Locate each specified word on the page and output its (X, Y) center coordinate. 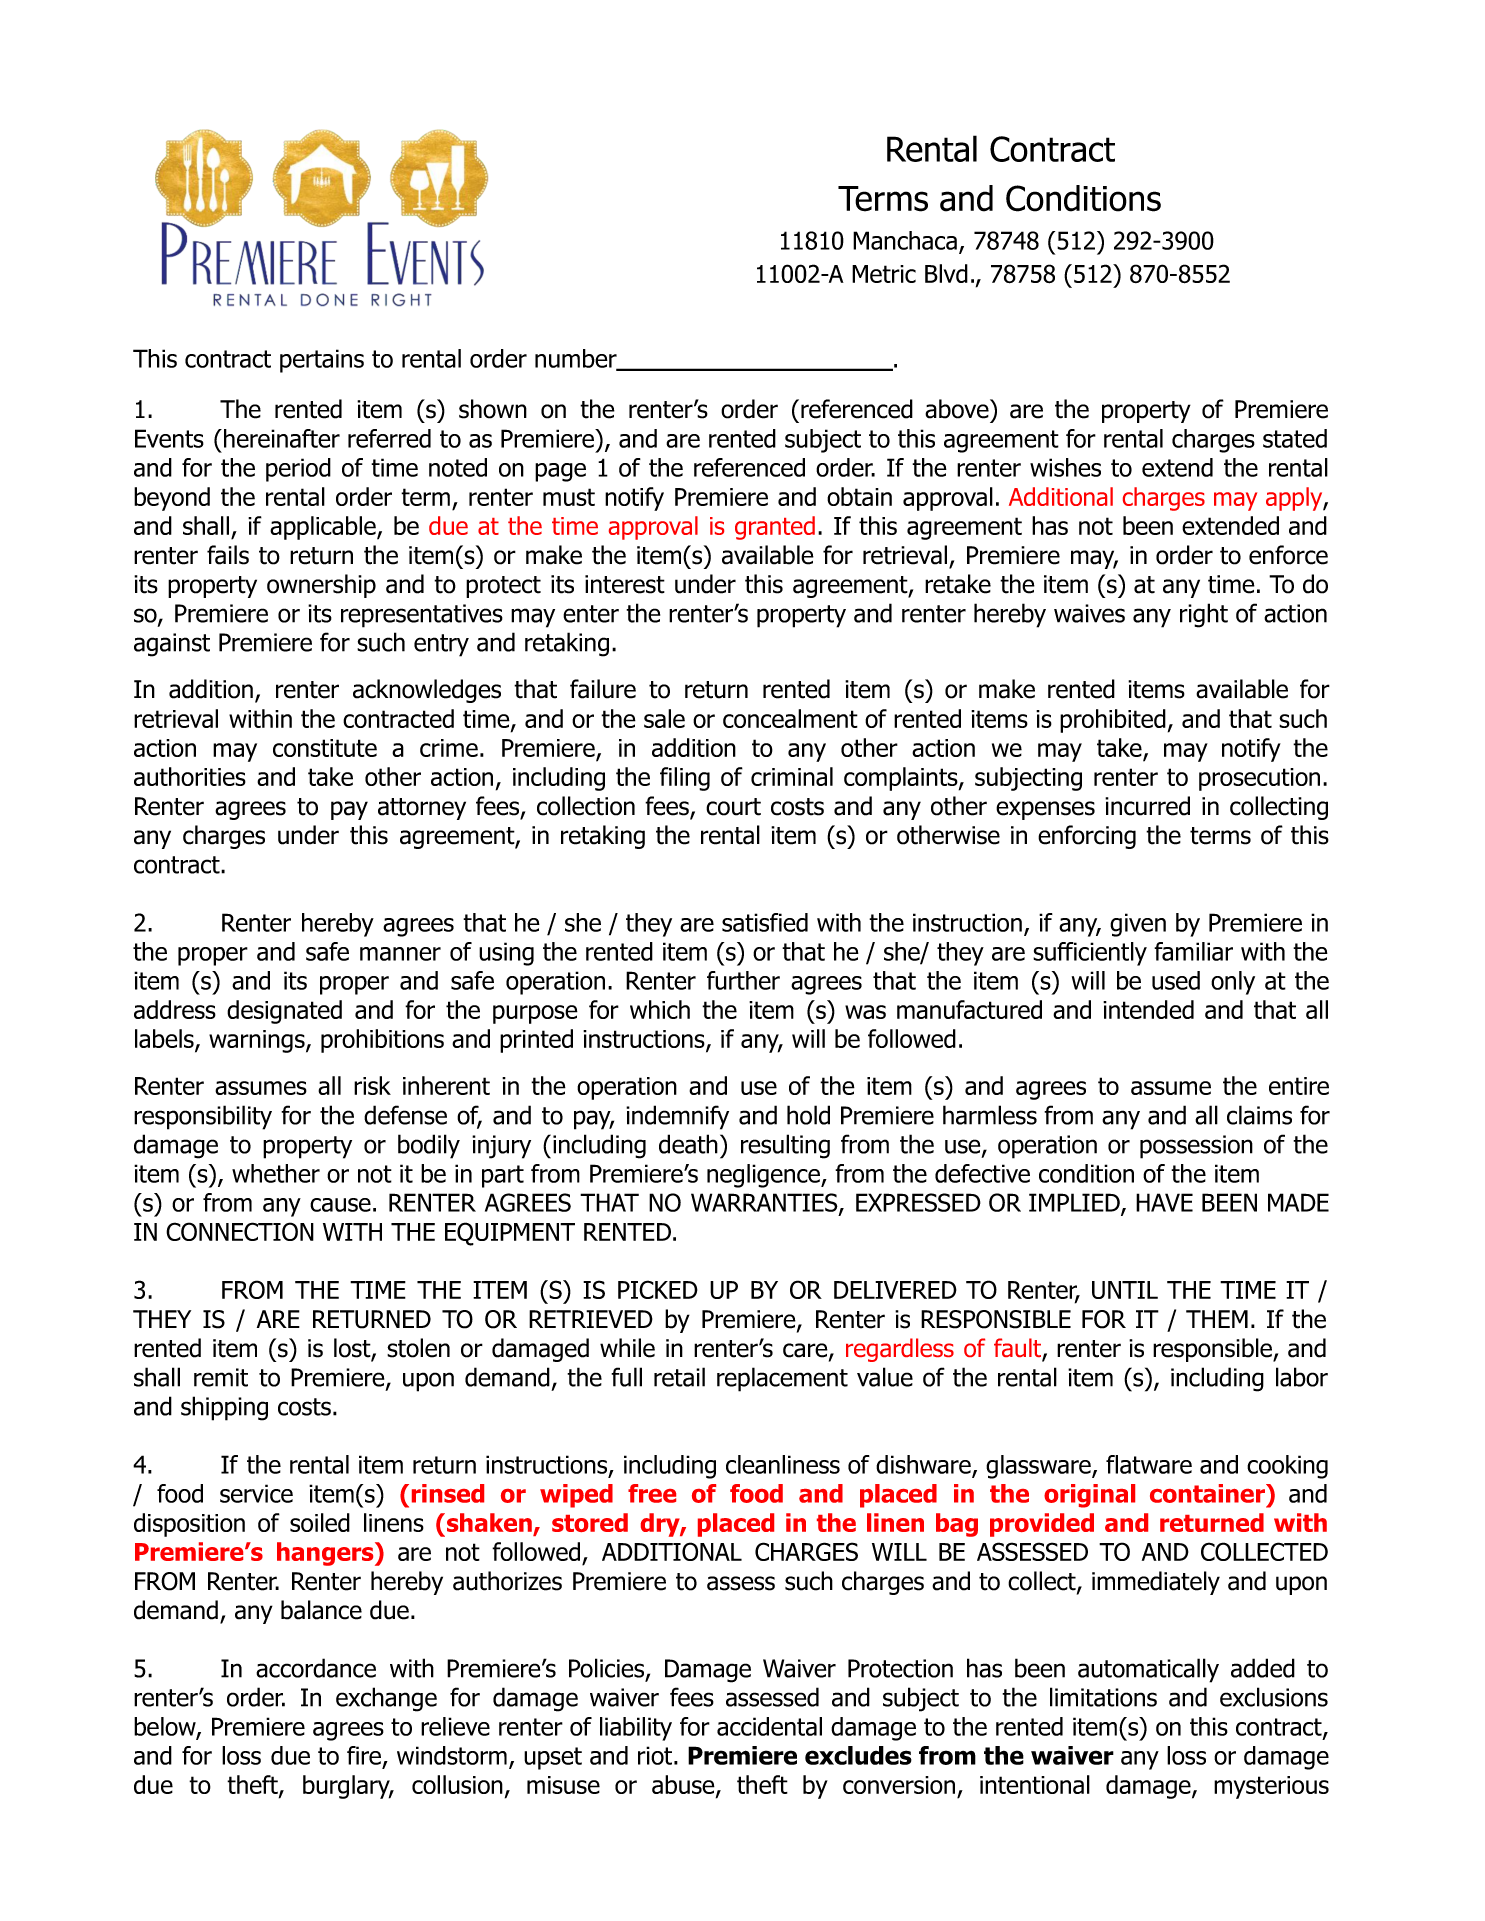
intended (1148, 1009)
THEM (1217, 1319)
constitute (325, 748)
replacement (782, 1379)
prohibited (1113, 721)
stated (1295, 438)
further (743, 980)
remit (221, 1377)
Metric (884, 274)
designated (284, 1012)
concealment (790, 718)
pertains (322, 361)
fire (365, 1756)
